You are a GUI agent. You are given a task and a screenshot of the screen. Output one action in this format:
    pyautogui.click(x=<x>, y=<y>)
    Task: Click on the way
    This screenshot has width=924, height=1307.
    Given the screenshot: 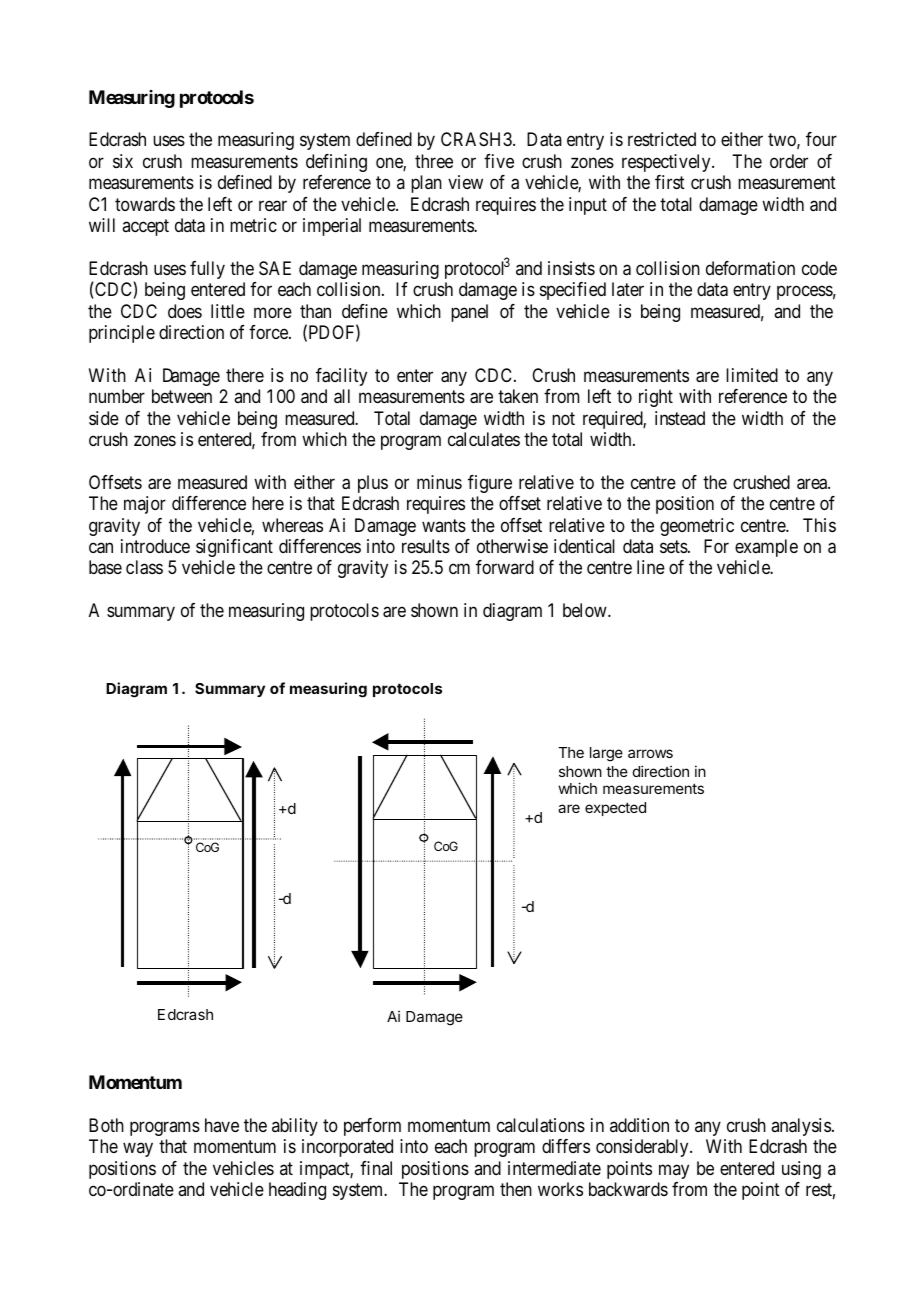 What is the action you would take?
    pyautogui.click(x=138, y=1149)
